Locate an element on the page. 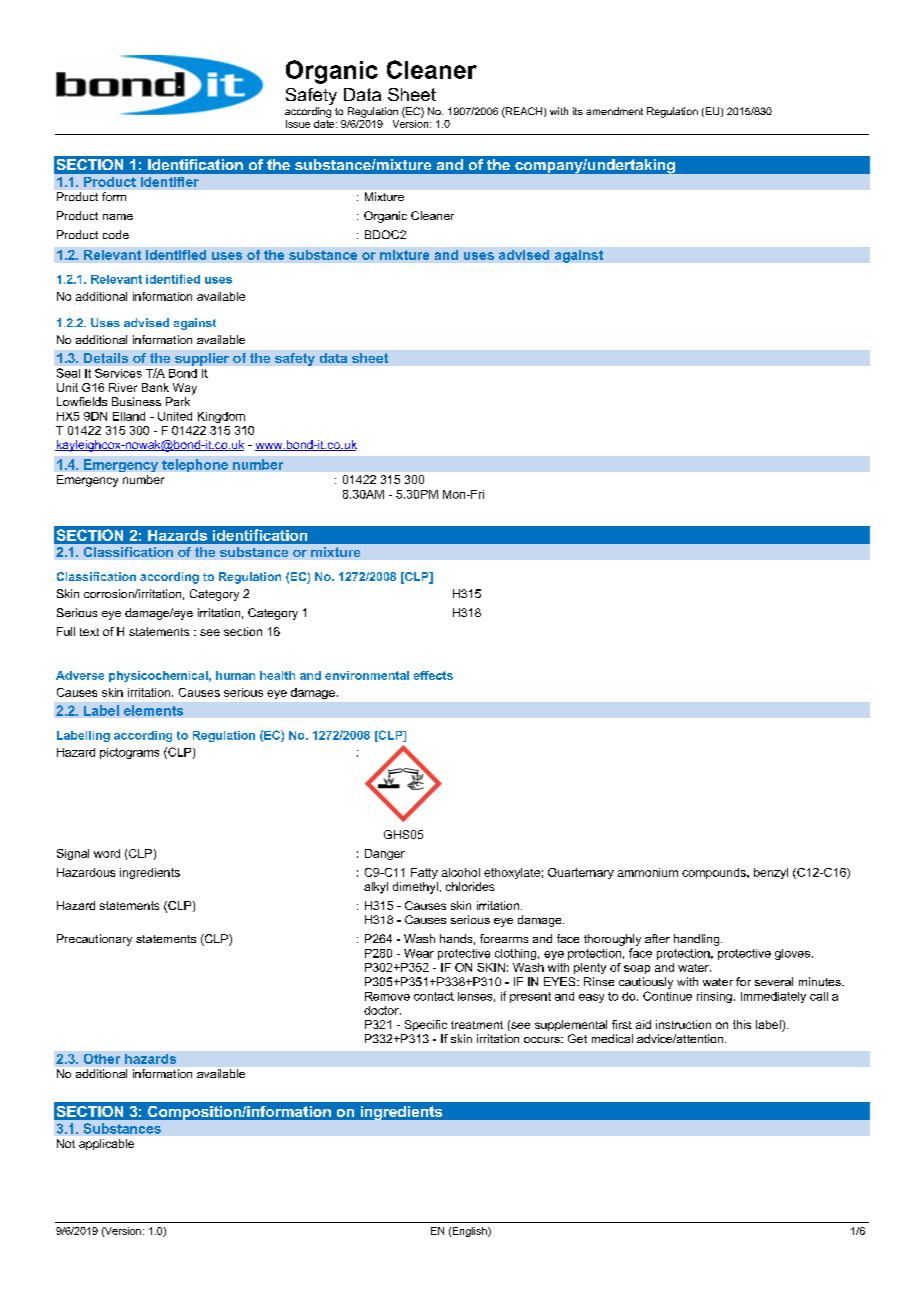 This image has width=924, height=1308. name is located at coordinates (118, 217).
